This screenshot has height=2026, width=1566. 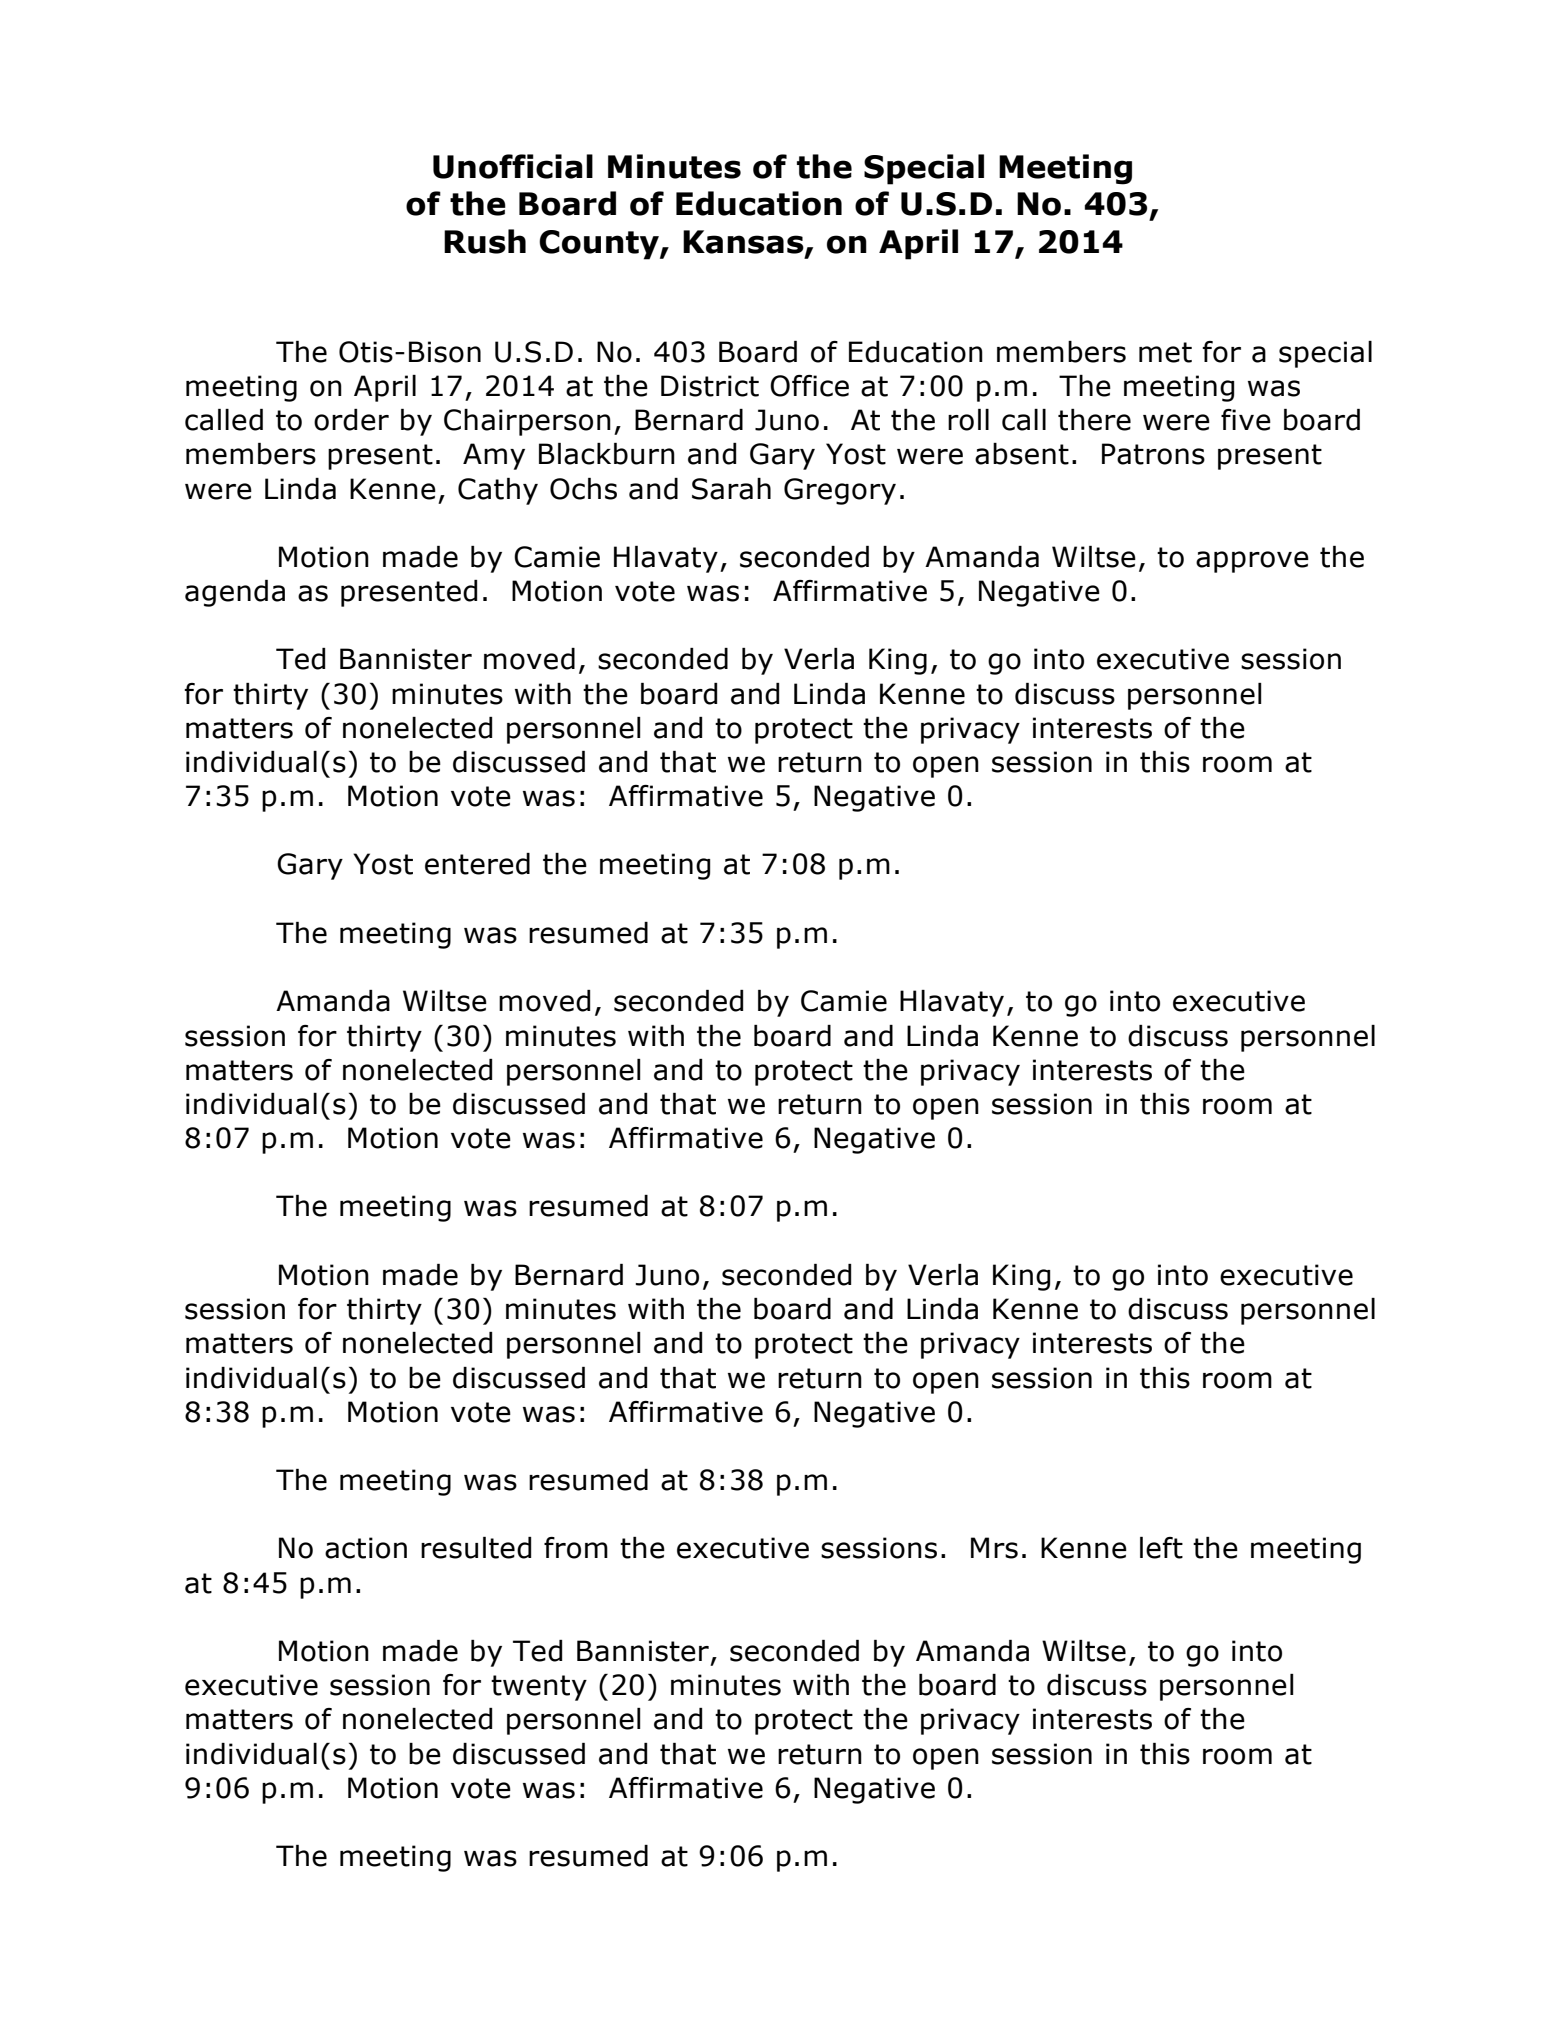 I want to click on entered, so click(x=477, y=864).
